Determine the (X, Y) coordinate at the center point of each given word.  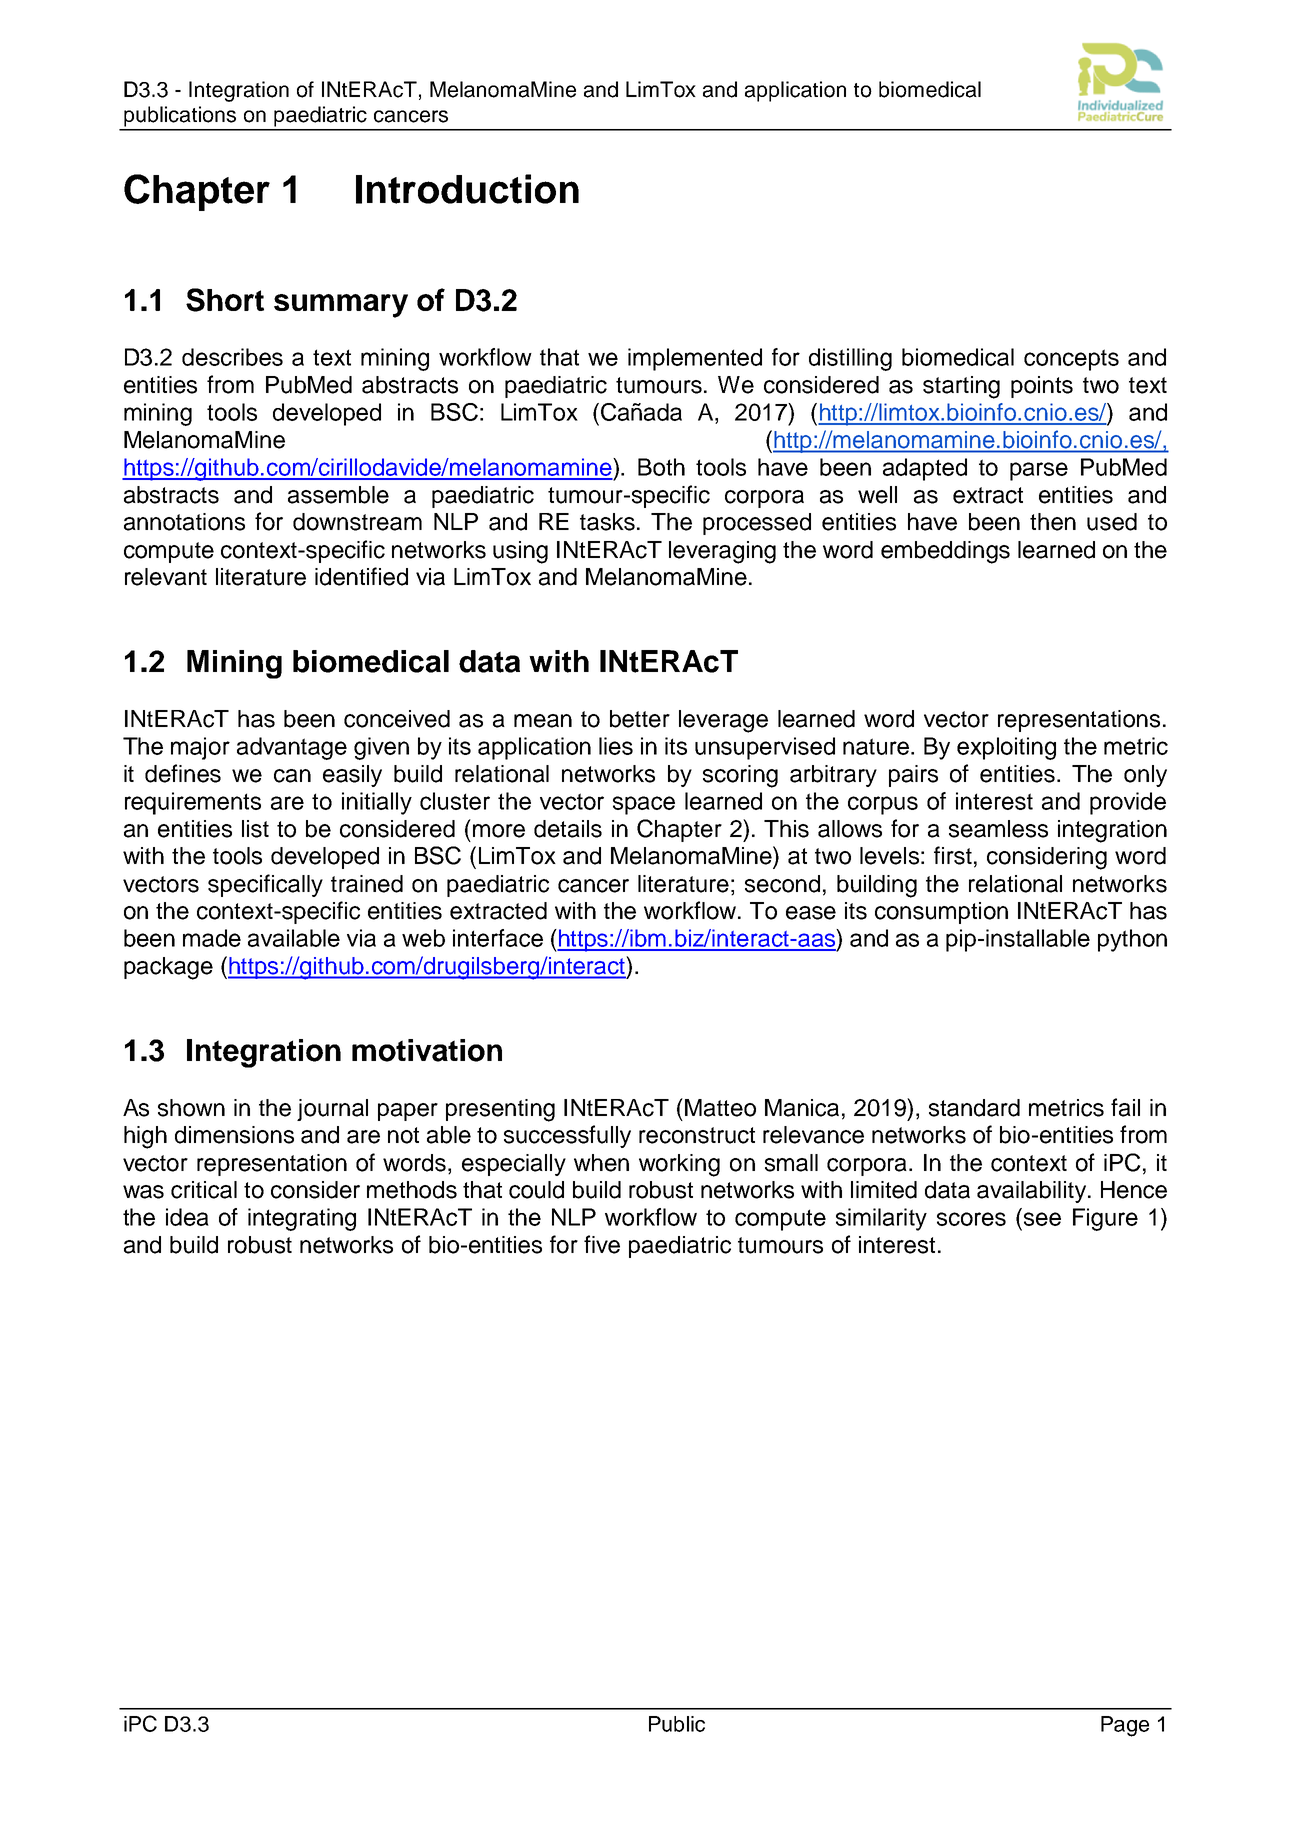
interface (498, 938)
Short (225, 300)
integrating (302, 1219)
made (212, 938)
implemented (695, 359)
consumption (941, 913)
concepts (1071, 360)
